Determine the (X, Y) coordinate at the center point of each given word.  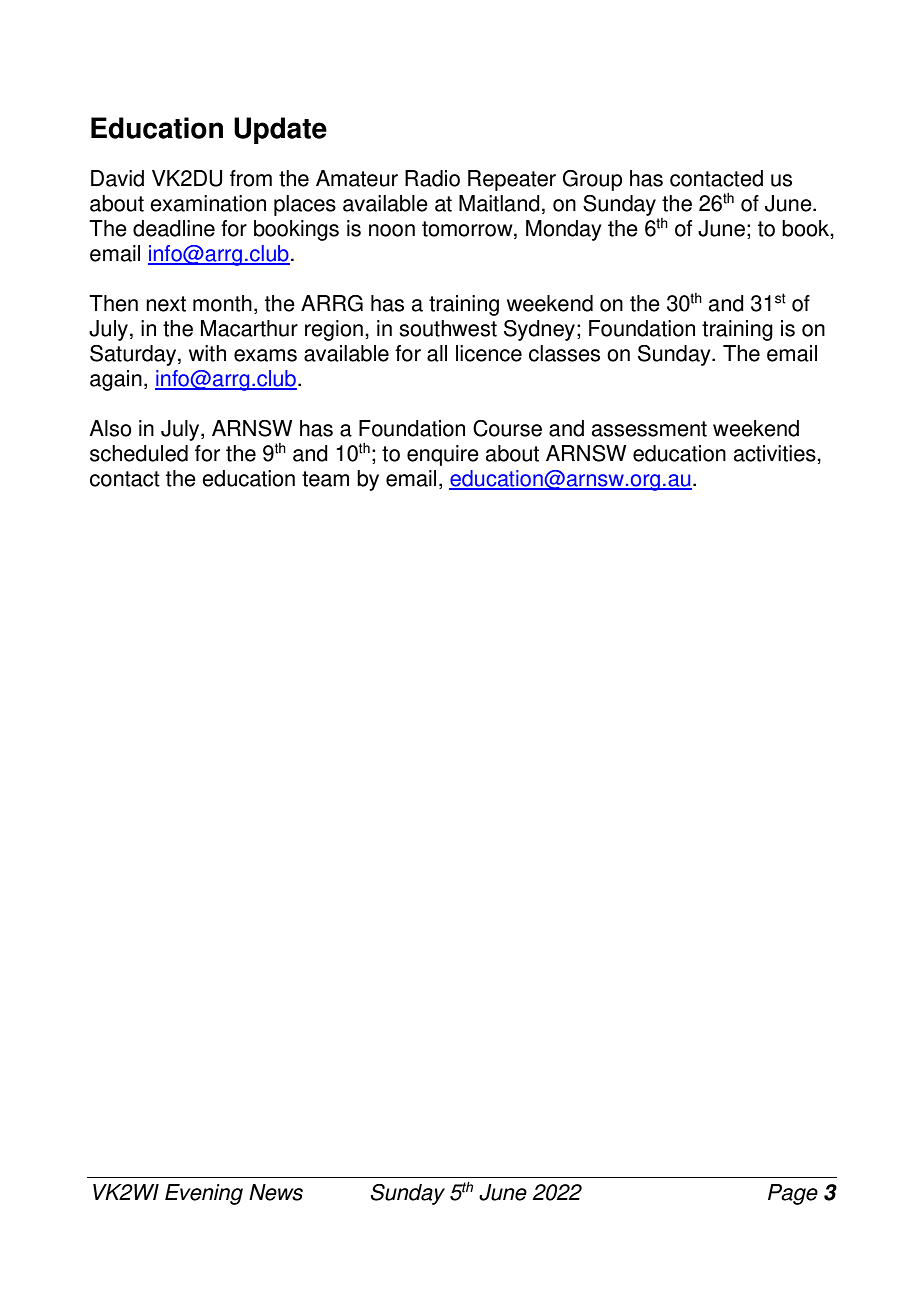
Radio (432, 178)
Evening (204, 1194)
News (276, 1192)
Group (592, 180)
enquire (443, 455)
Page (793, 1194)
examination (208, 203)
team (325, 479)
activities (776, 453)
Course (507, 428)
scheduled (139, 453)
